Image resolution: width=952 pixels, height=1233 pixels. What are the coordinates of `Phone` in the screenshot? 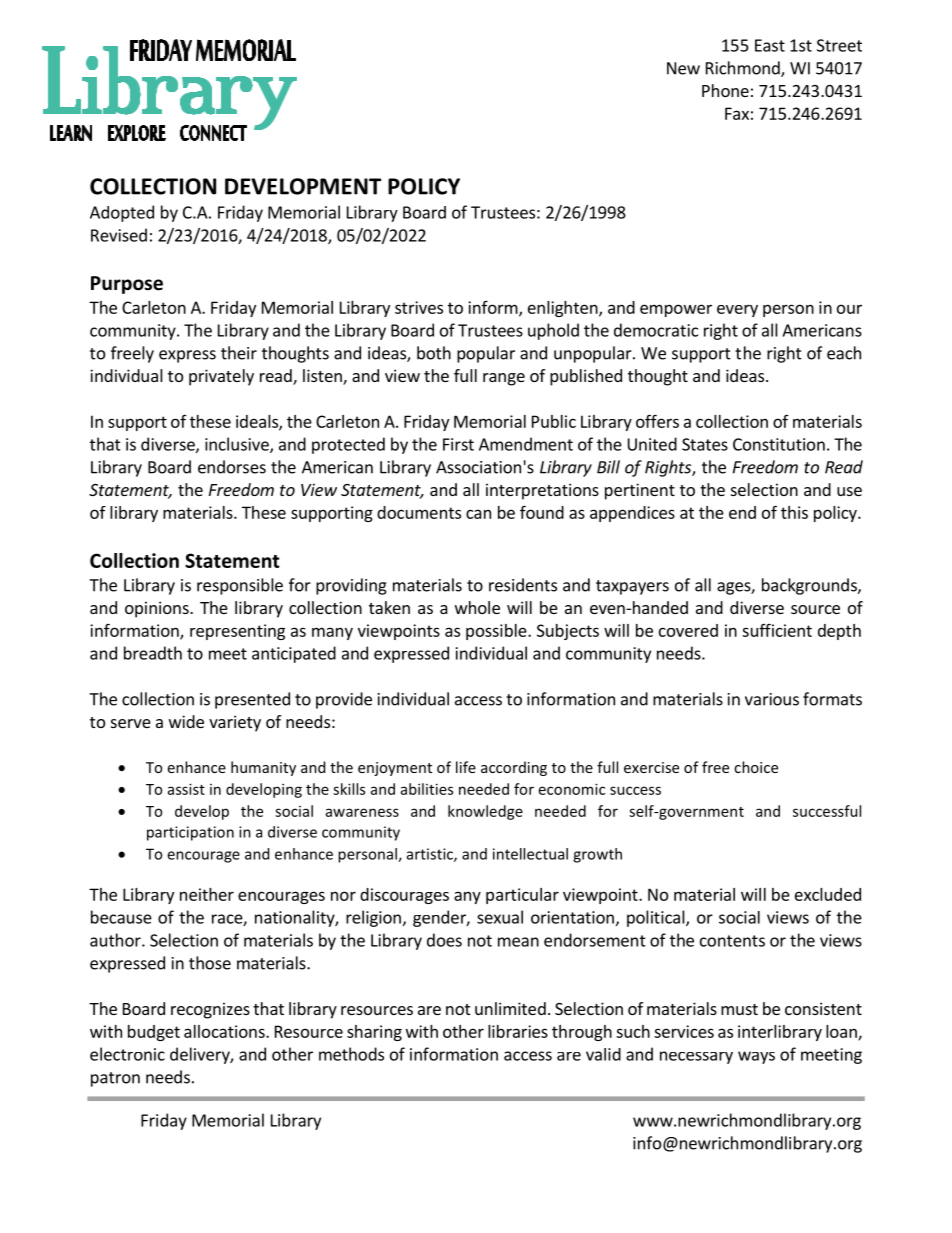 It's located at (725, 90).
